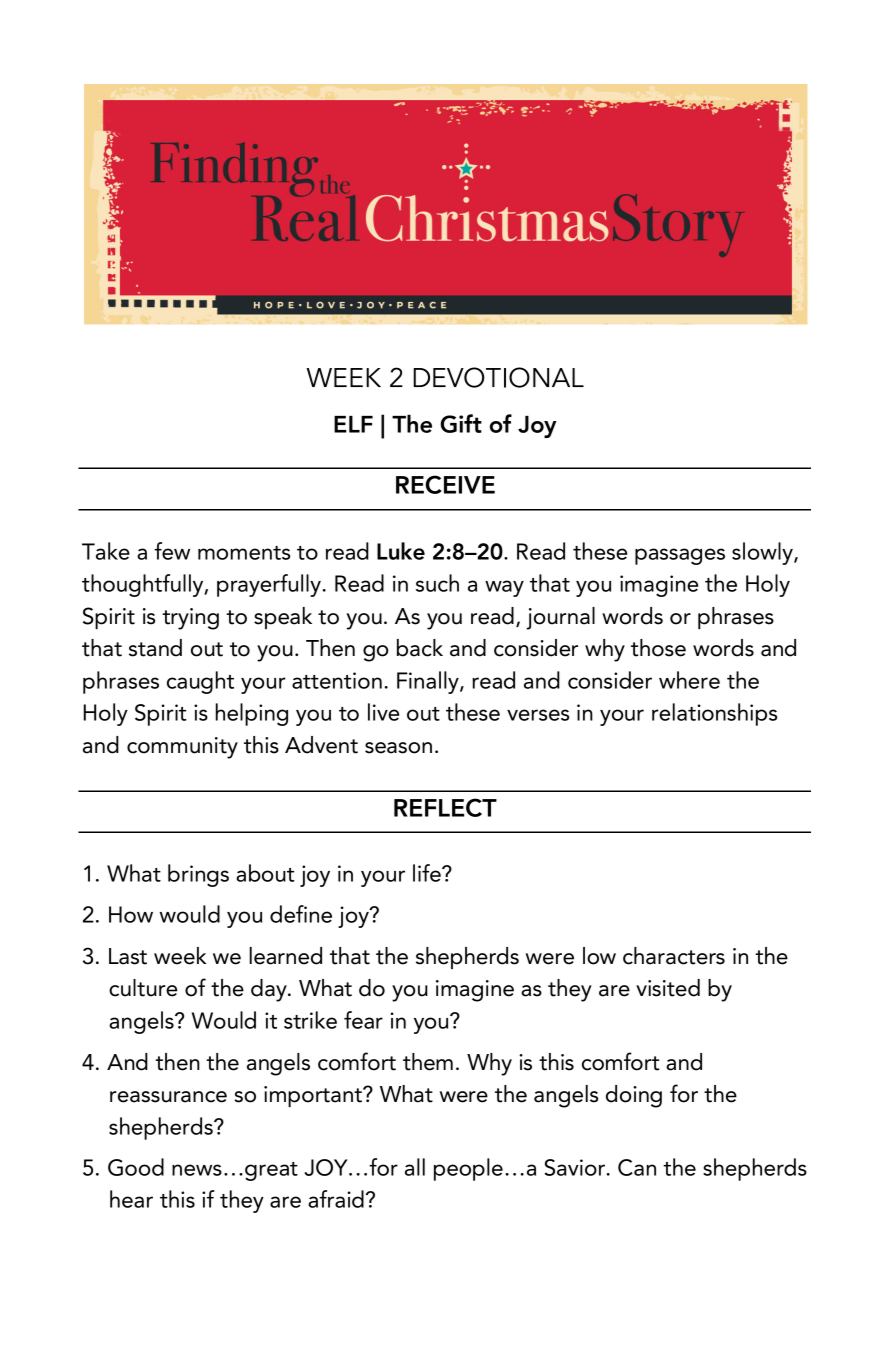 This image has height=1372, width=887. Describe the element at coordinates (136, 1167) in the image. I see `Good` at that location.
